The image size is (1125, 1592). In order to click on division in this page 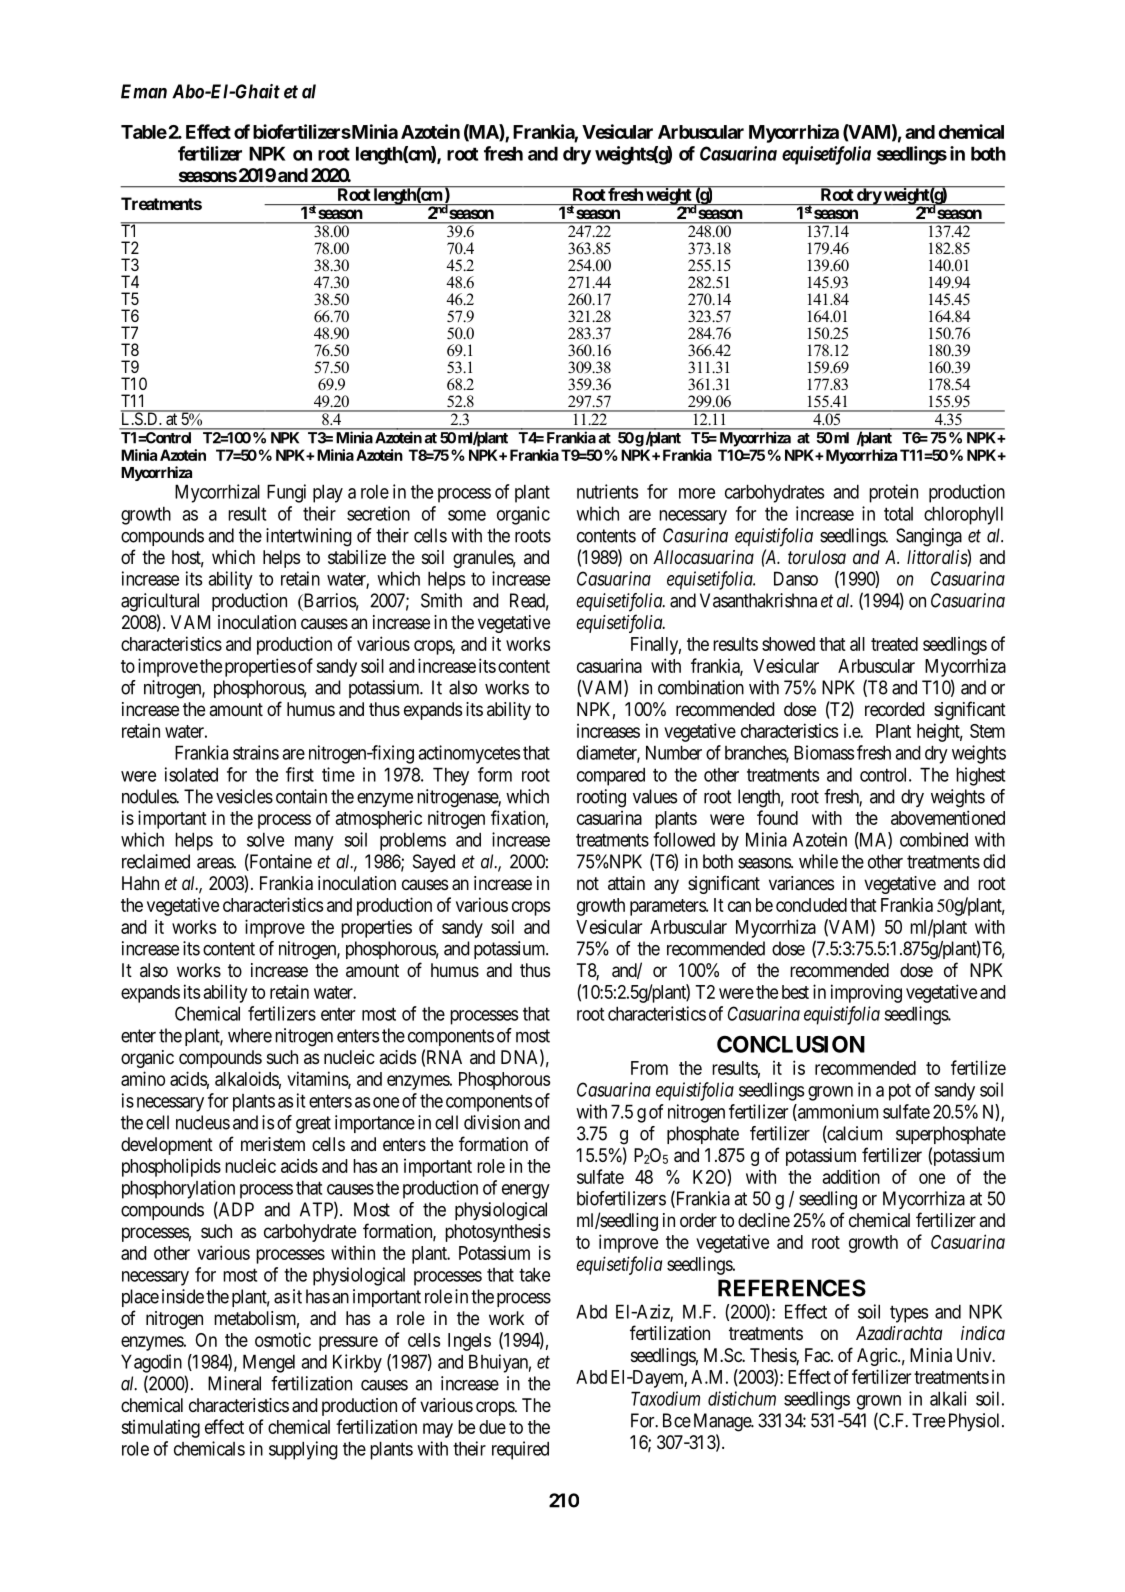, I will do `click(492, 1122)`.
